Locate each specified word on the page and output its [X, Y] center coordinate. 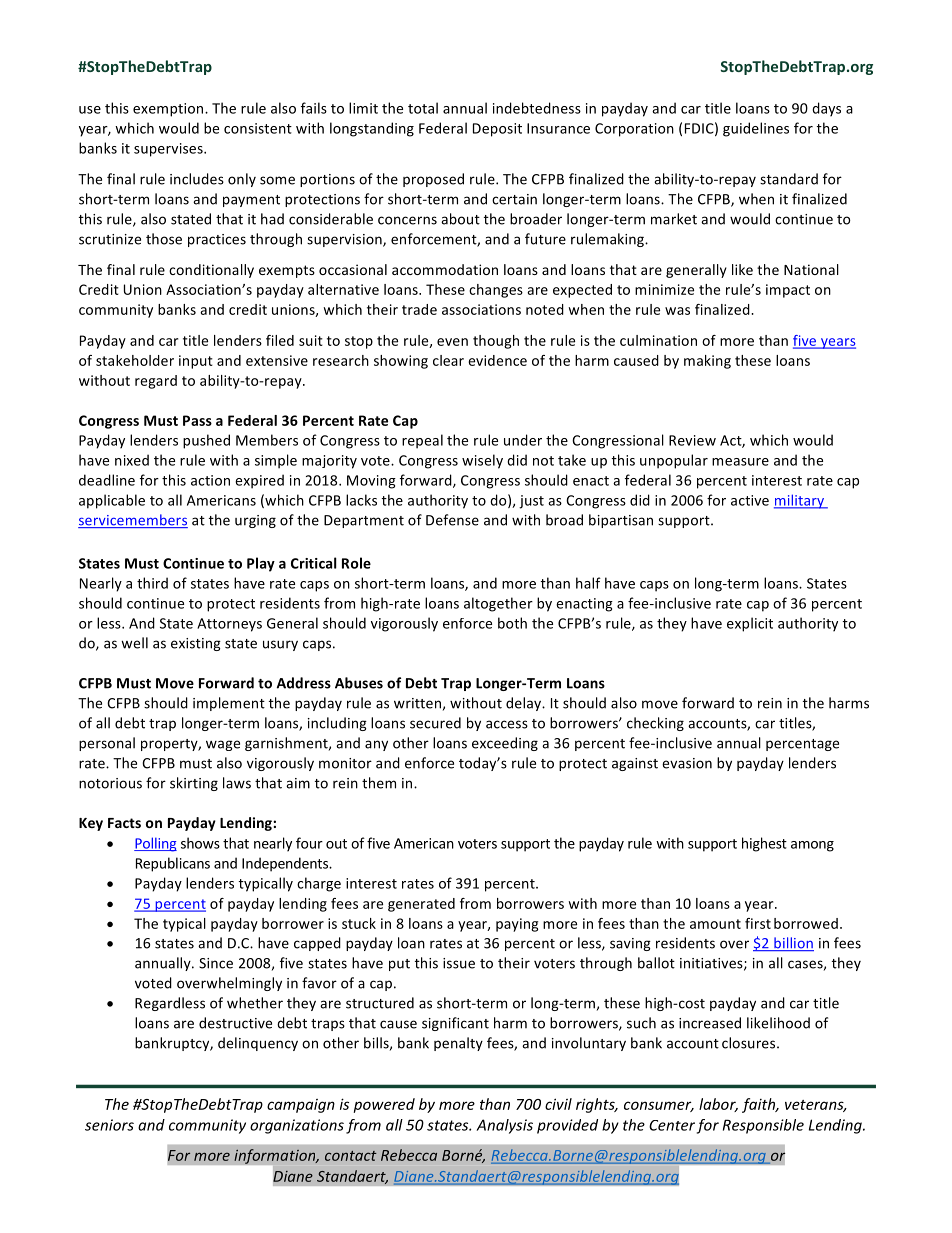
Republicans [173, 864]
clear [448, 360]
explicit [750, 624]
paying [517, 925]
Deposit [497, 130]
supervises [169, 150]
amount [715, 924]
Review [692, 440]
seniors [109, 1125]
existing [196, 644]
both [512, 623]
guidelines [756, 129]
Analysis [504, 1126]
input [196, 362]
